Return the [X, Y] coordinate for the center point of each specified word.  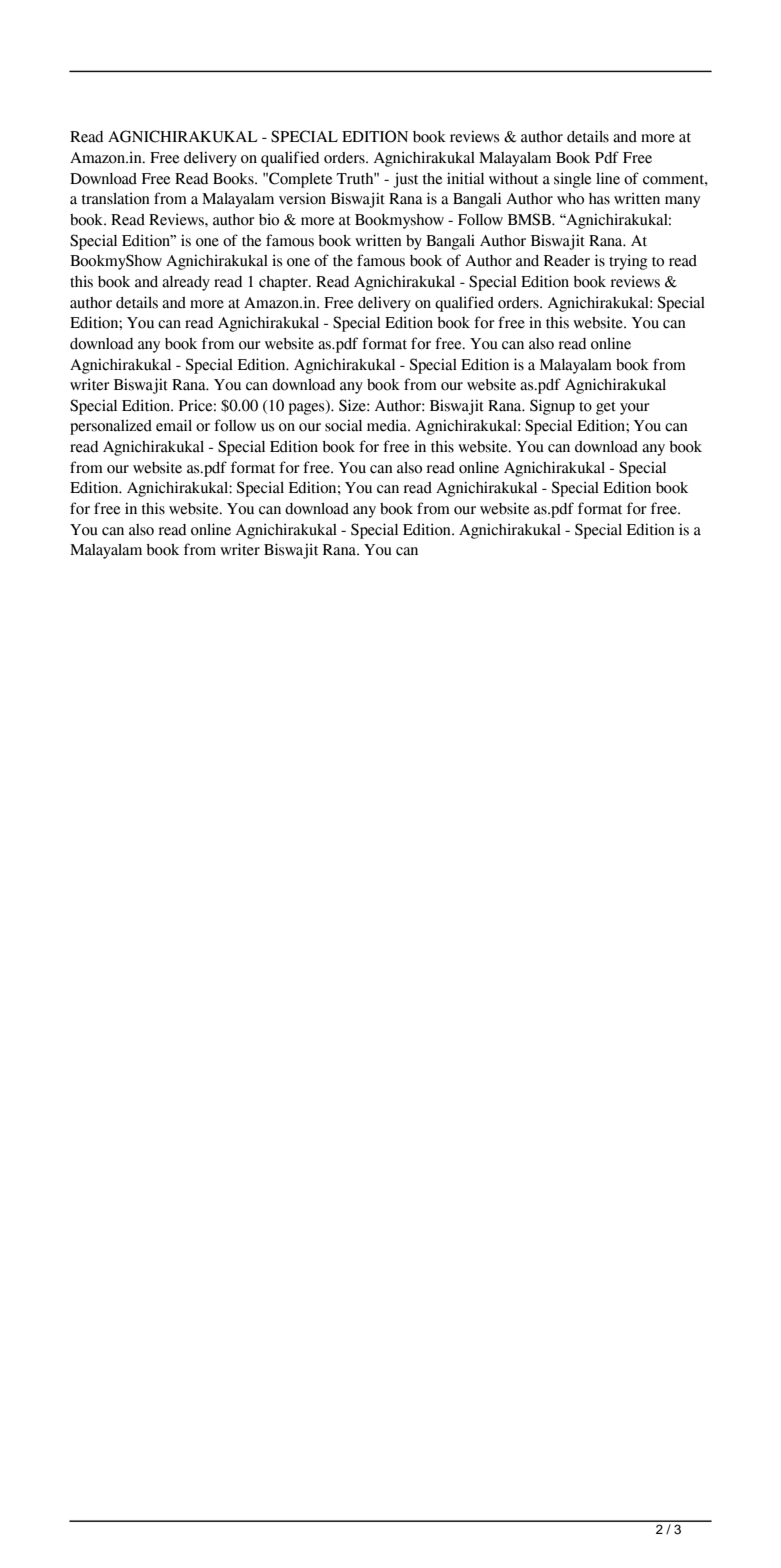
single [572, 180]
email [174, 425]
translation [116, 198]
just [405, 180]
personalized [111, 427]
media [388, 425]
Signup [552, 407]
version [302, 198]
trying [628, 262]
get [606, 408]
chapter [284, 283]
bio [269, 219]
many [682, 202]
